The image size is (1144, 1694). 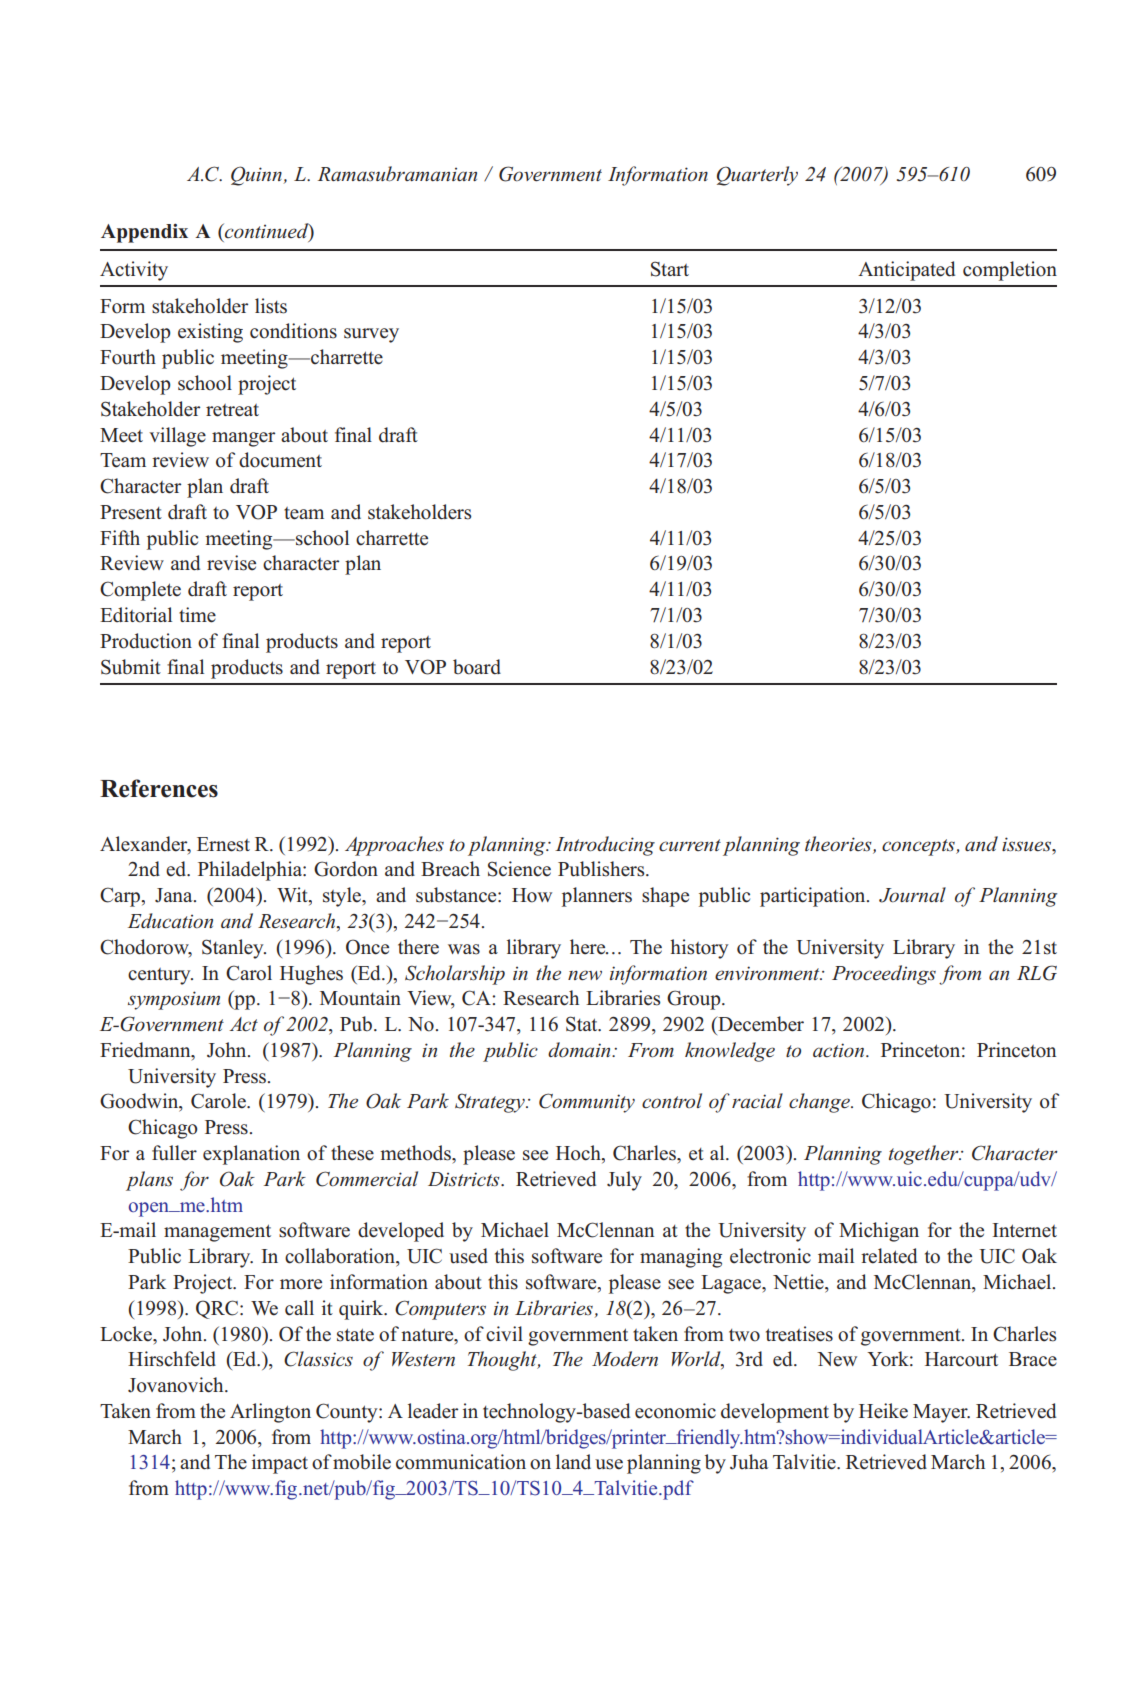 What do you see at coordinates (1010, 271) in the document?
I see `completion` at bounding box center [1010, 271].
